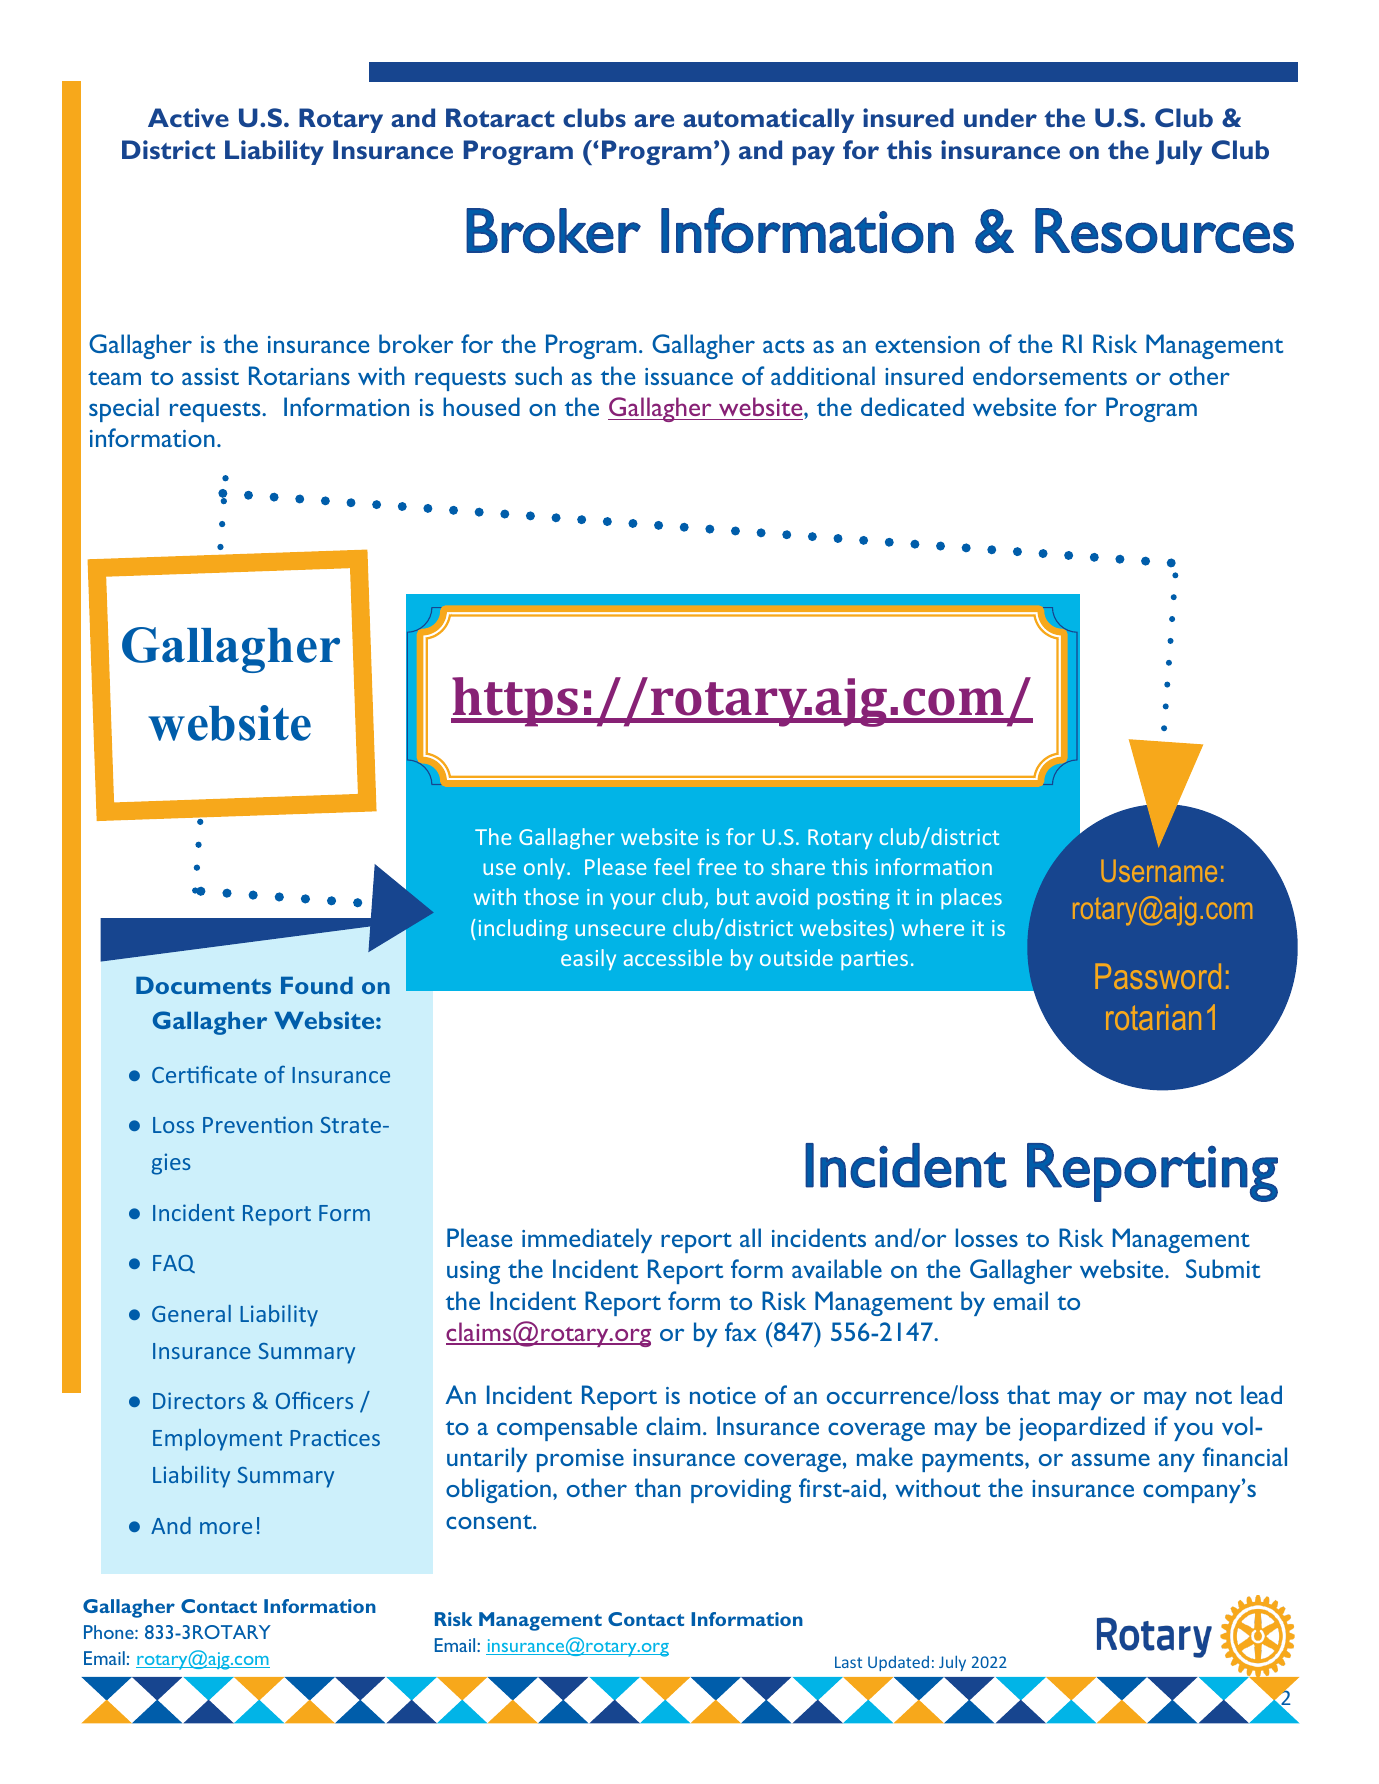  I want to click on automatically, so click(768, 120).
